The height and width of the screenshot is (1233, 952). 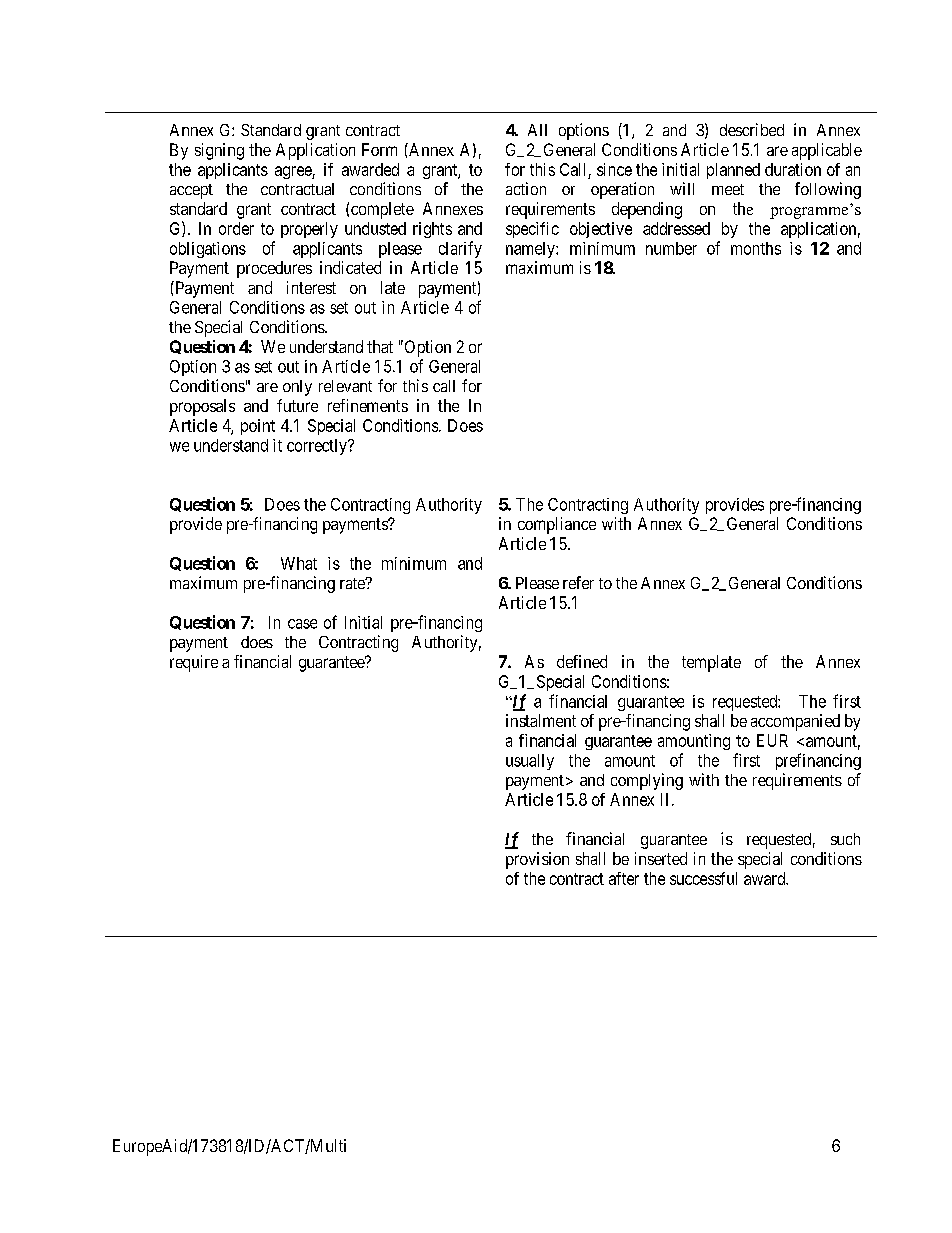 I want to click on action, so click(x=526, y=188).
